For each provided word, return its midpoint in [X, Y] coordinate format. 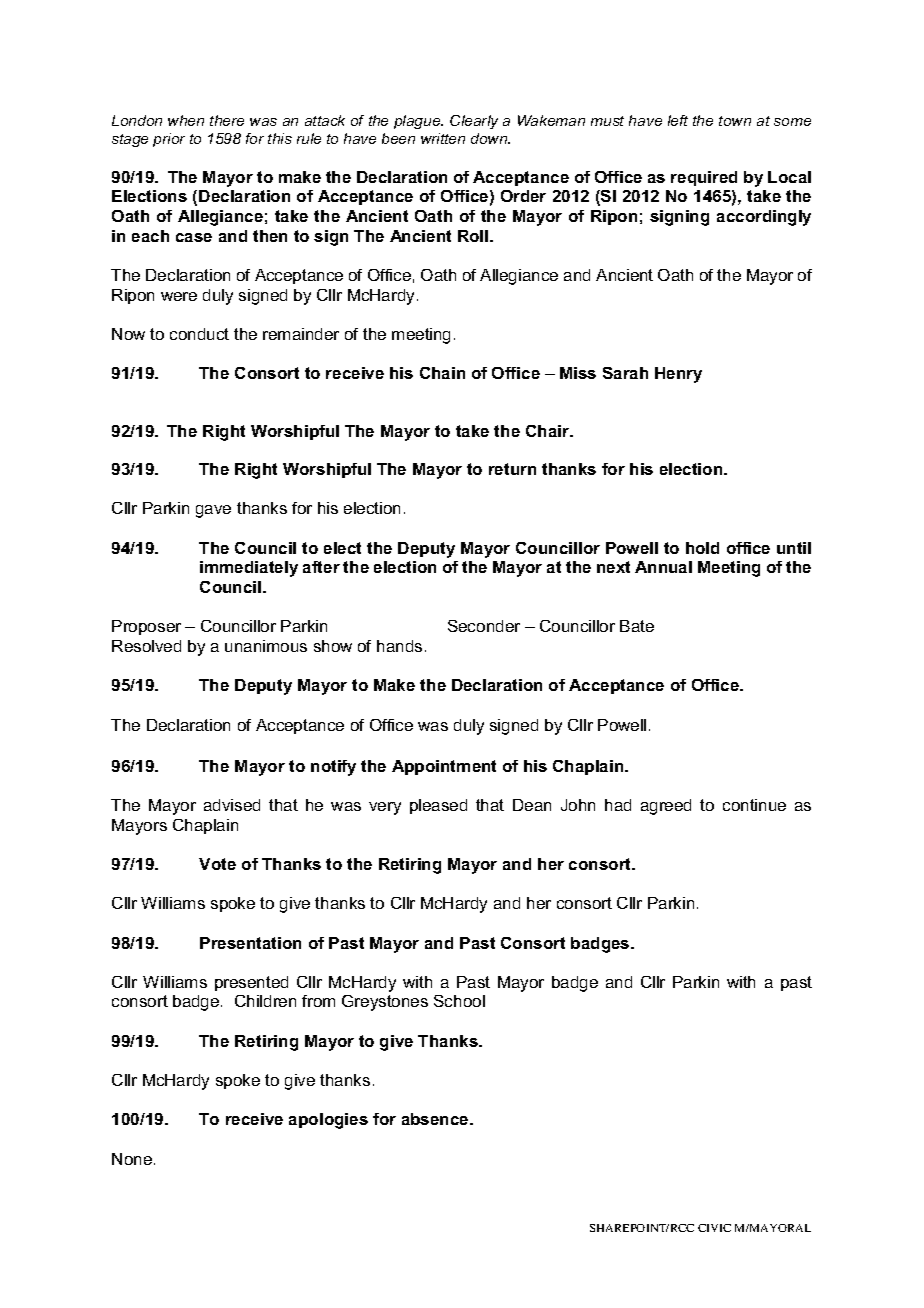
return [512, 469]
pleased [438, 806]
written [443, 138]
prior [169, 140]
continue [754, 805]
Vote [217, 864]
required [704, 178]
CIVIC [714, 1228]
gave [213, 511]
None [132, 1159]
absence [436, 1119]
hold [702, 548]
